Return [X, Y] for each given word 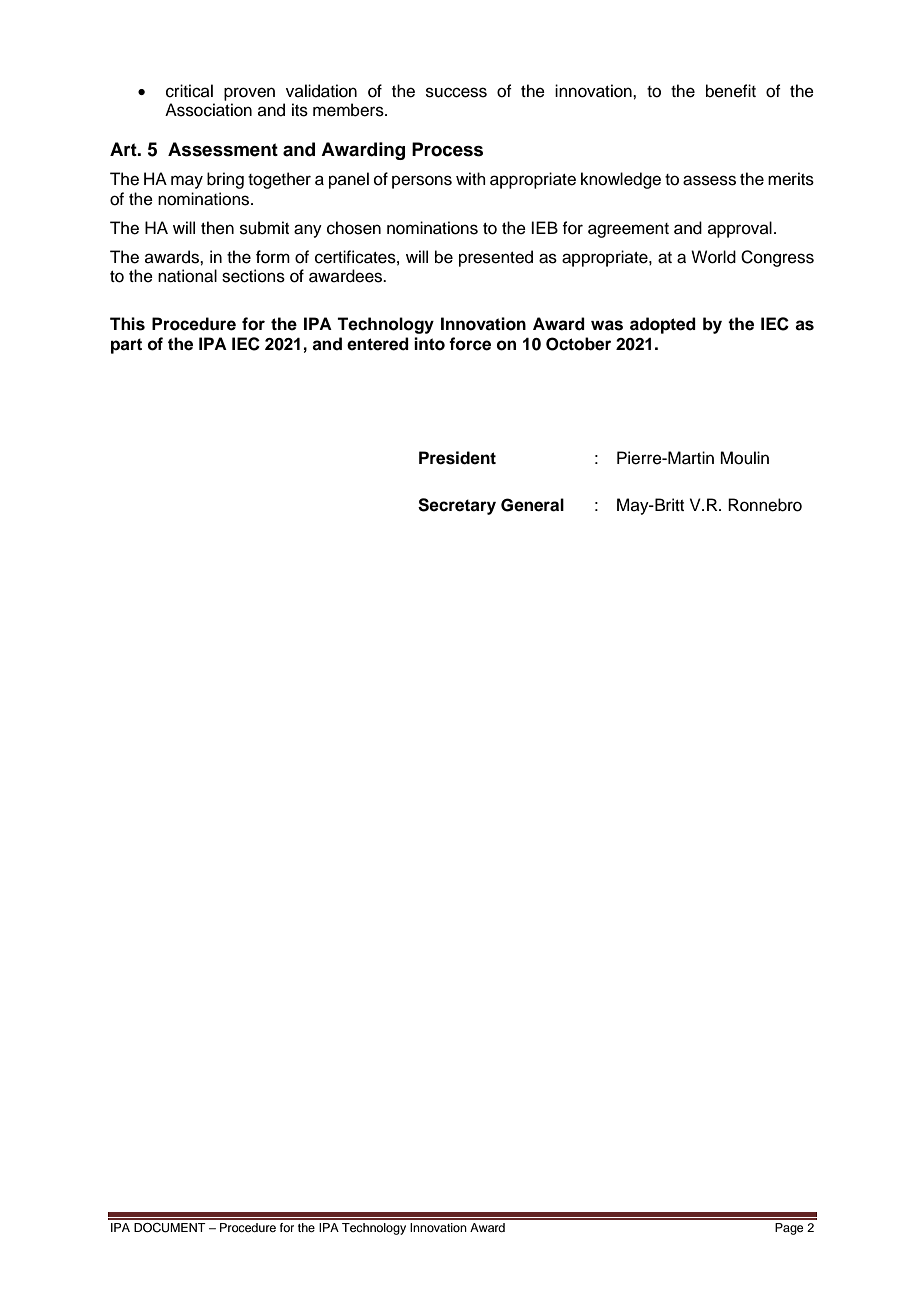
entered [378, 344]
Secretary [457, 506]
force [470, 344]
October [578, 344]
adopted [663, 325]
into [429, 344]
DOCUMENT [170, 1228]
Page [789, 1229]
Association [208, 110]
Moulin [744, 458]
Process [447, 149]
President [457, 458]
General [532, 505]
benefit [731, 91]
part [126, 346]
